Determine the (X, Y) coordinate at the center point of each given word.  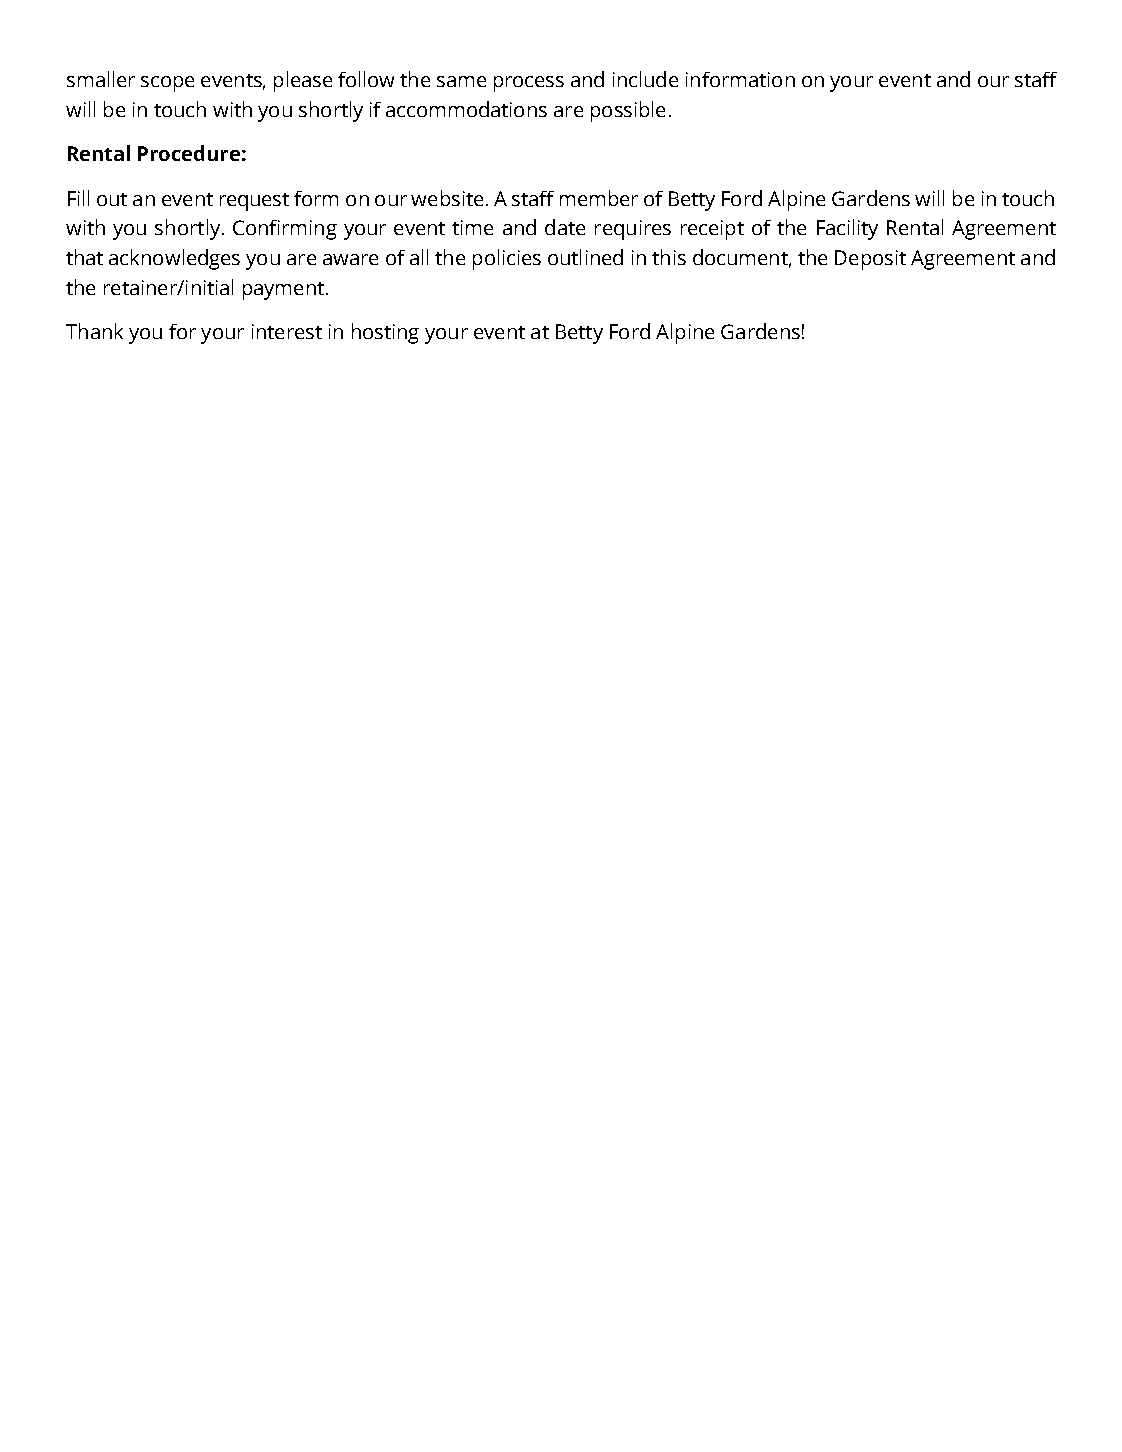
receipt (712, 230)
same (461, 81)
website (447, 198)
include (645, 79)
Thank (94, 331)
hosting (385, 333)
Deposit (870, 260)
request (254, 202)
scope (167, 84)
